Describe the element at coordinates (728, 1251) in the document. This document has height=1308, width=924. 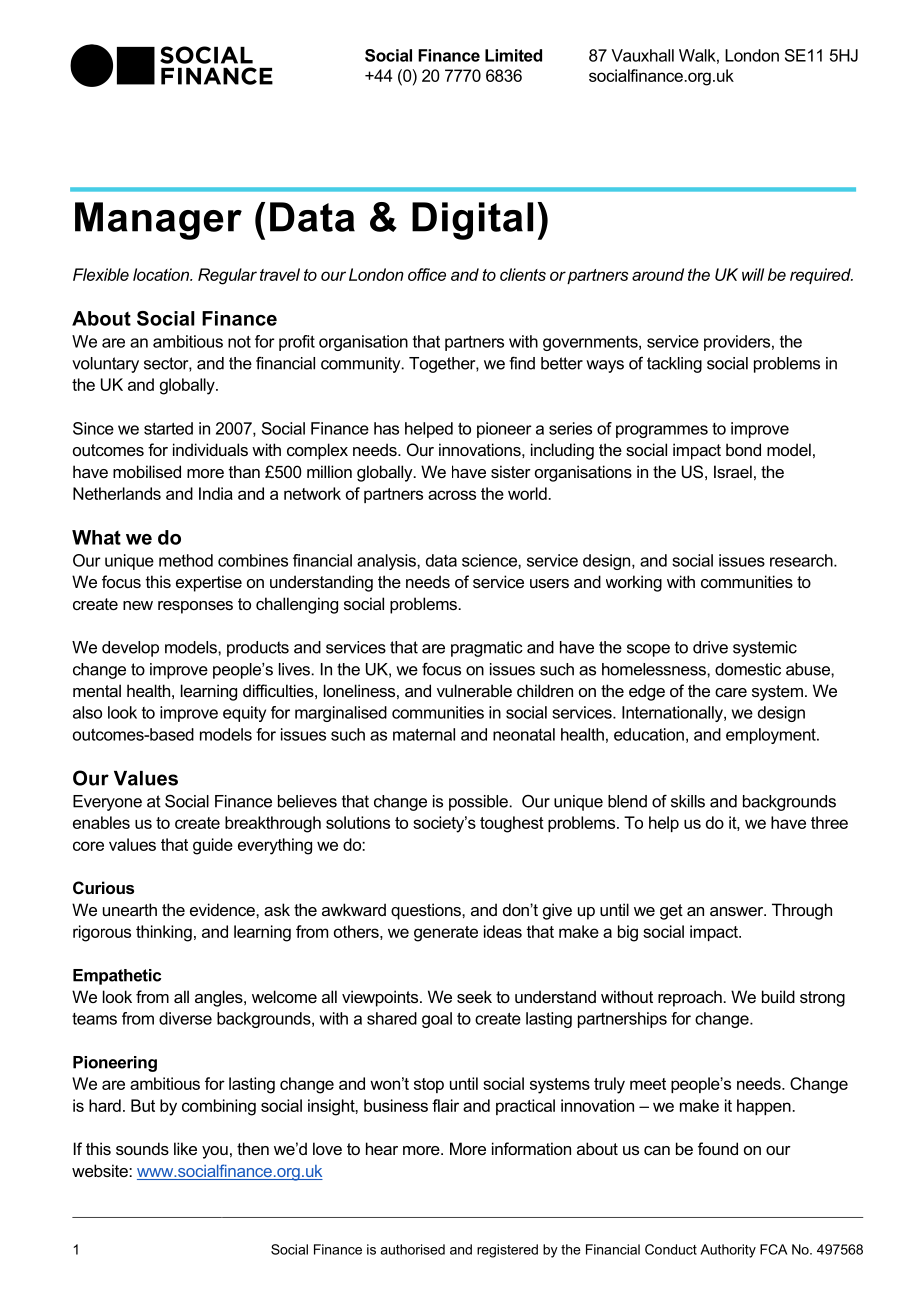
I see `Authority` at that location.
